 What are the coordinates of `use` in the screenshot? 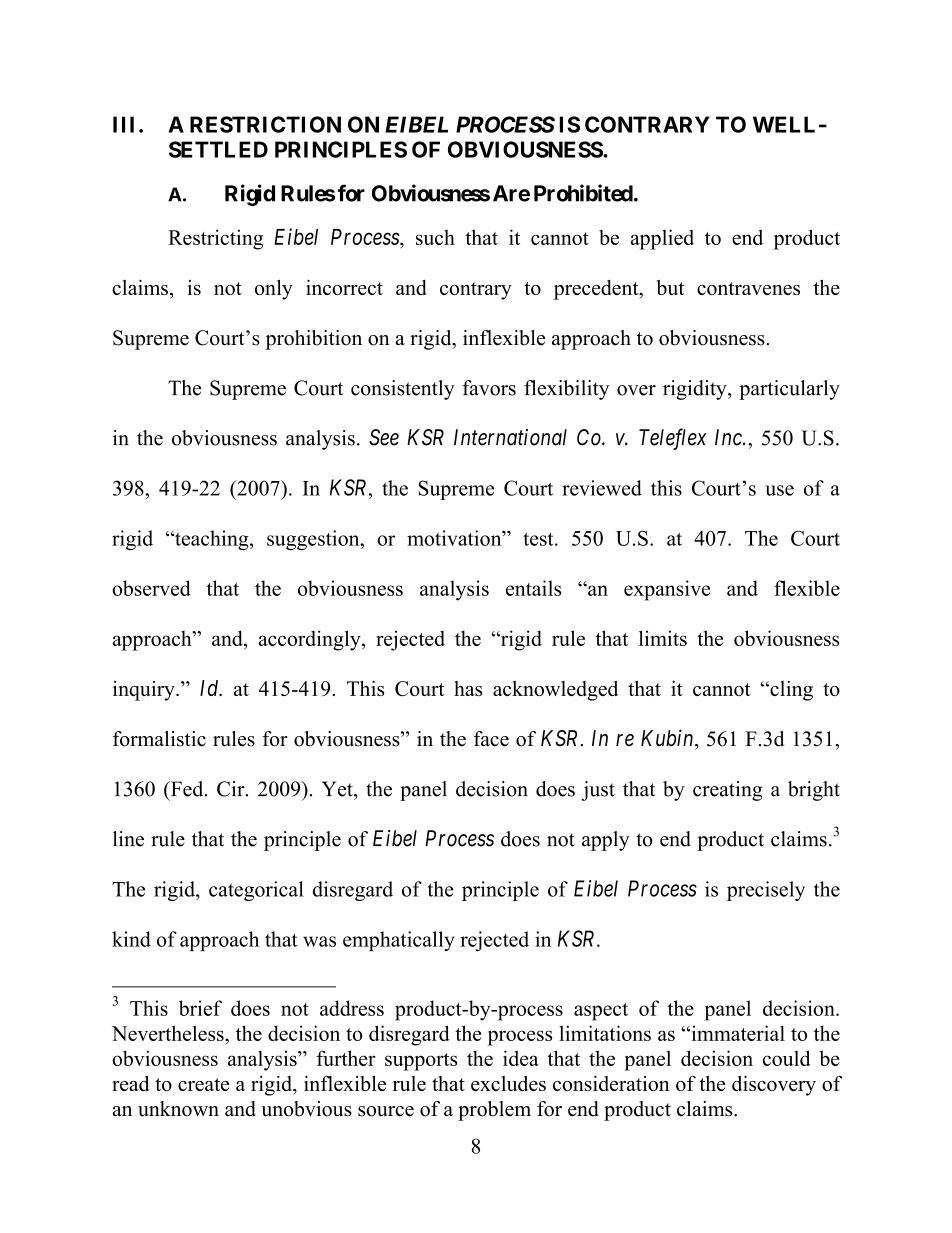 It's located at (779, 490).
